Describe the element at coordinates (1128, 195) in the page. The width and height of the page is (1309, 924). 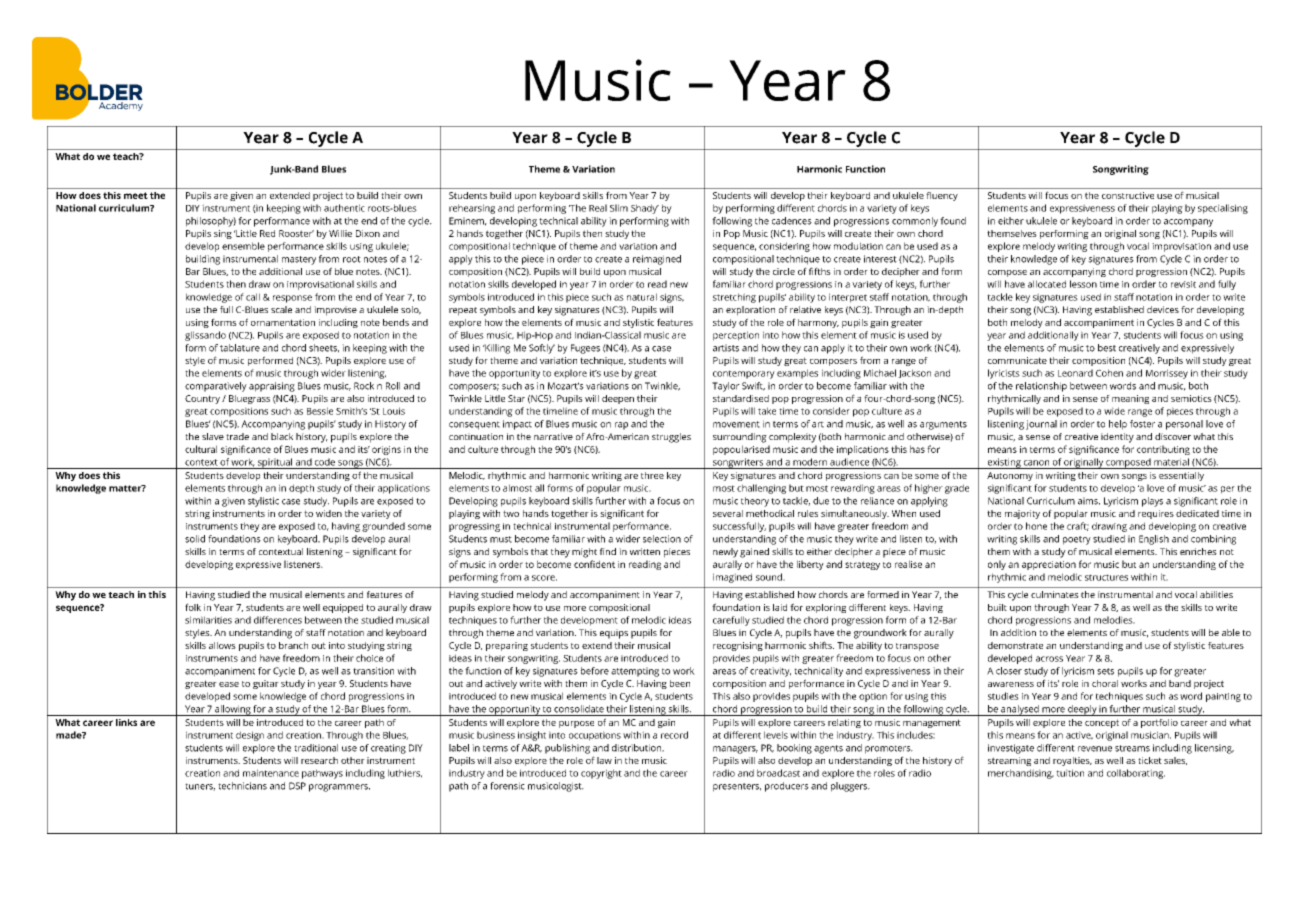
I see `constructive` at that location.
